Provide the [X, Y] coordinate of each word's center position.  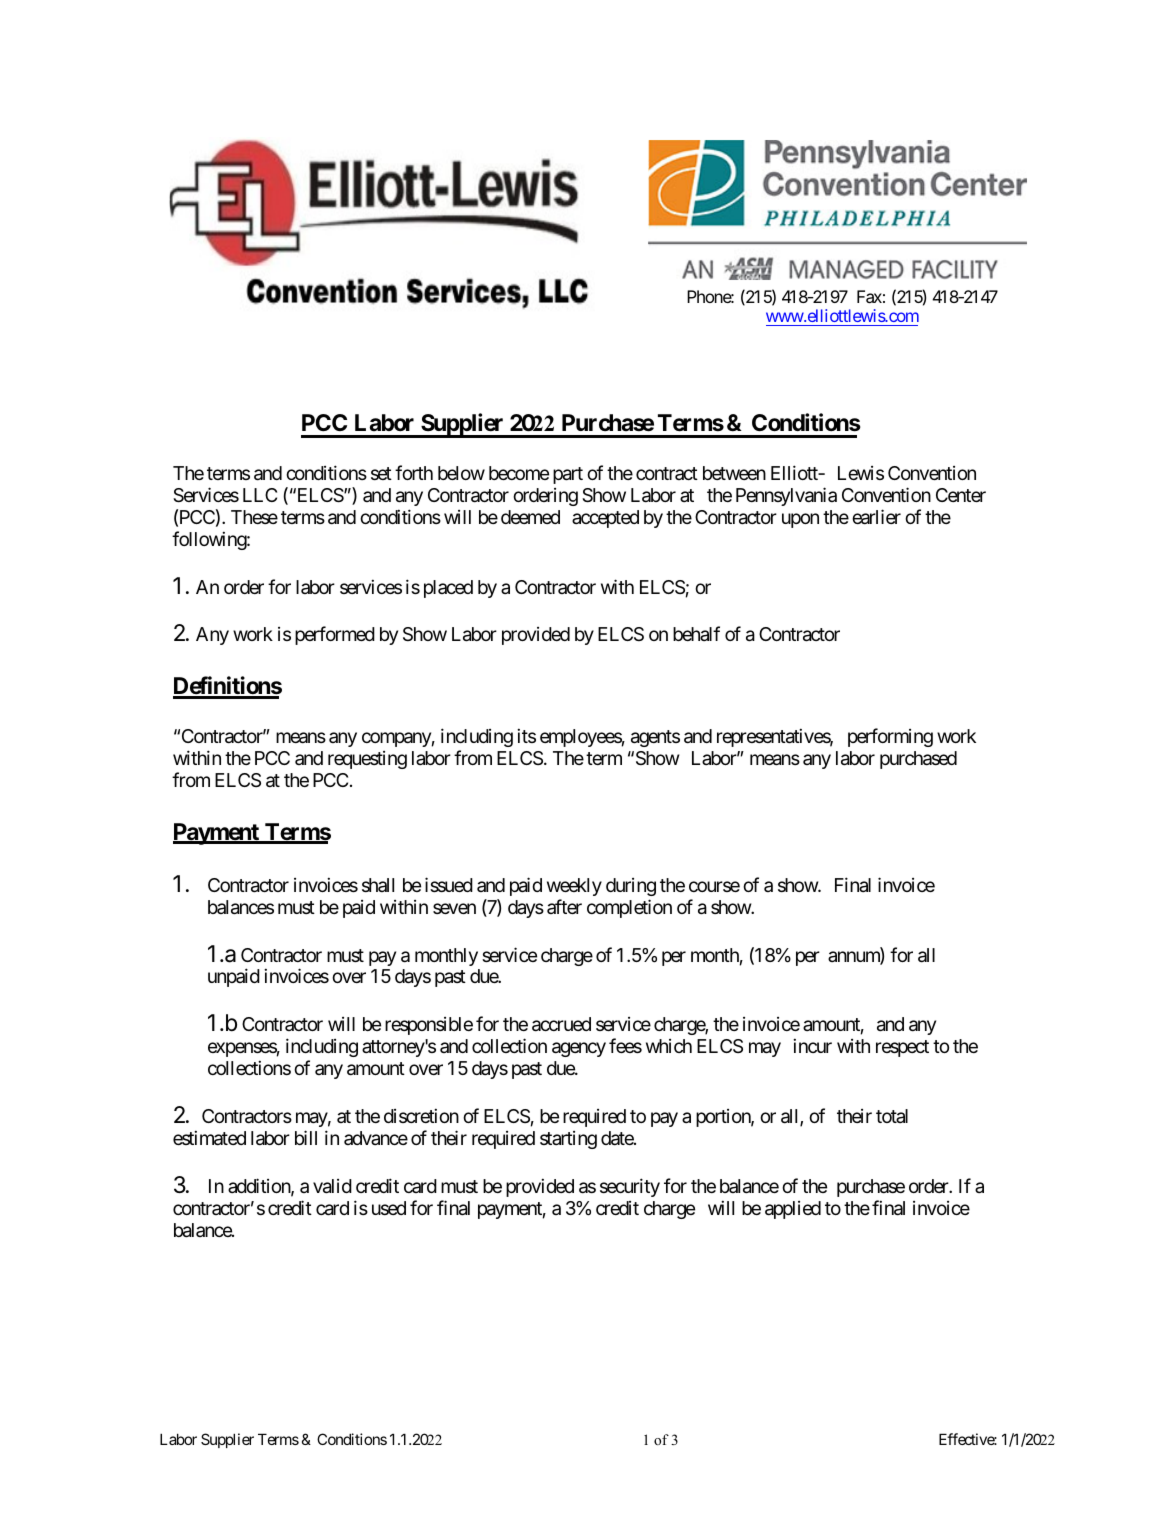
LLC [260, 495]
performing [890, 737]
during [631, 887]
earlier [876, 517]
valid [332, 1186]
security [630, 1187]
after [564, 906]
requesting [367, 760]
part [568, 475]
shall [378, 885]
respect [902, 1048]
